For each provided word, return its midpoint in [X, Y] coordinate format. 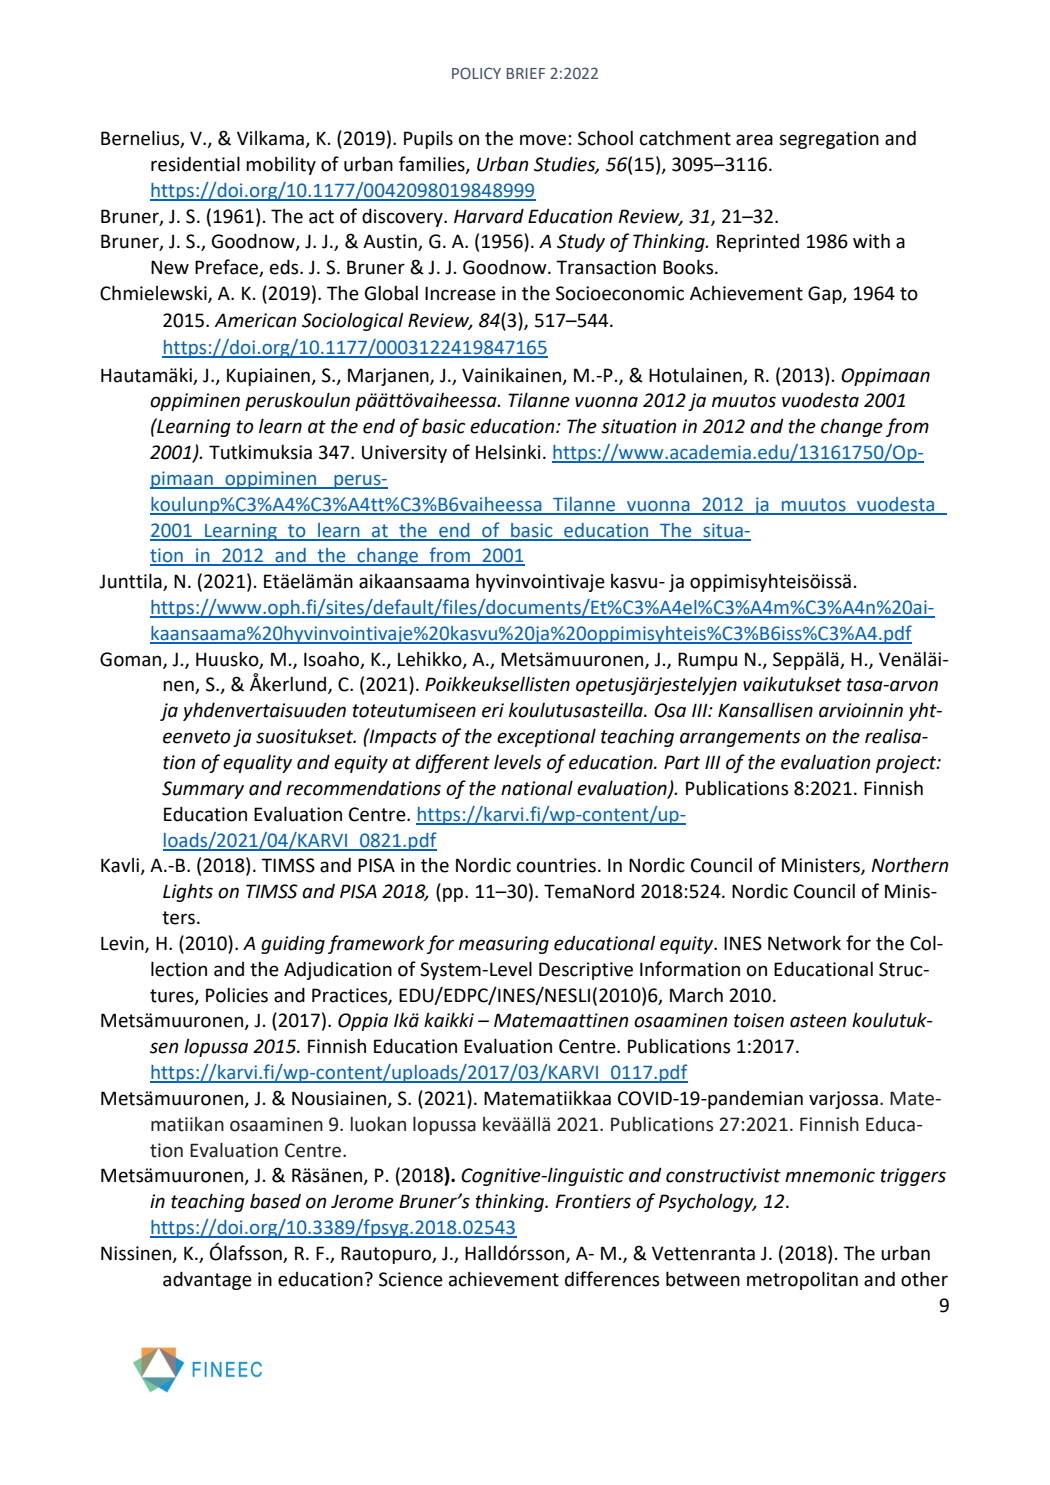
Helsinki [508, 452]
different [452, 763]
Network [804, 943]
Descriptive [586, 971]
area [754, 140]
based [275, 1201]
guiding [293, 945]
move [543, 140]
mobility [281, 166]
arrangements [740, 738]
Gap [826, 295]
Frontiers [593, 1201]
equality [257, 764]
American [255, 320]
